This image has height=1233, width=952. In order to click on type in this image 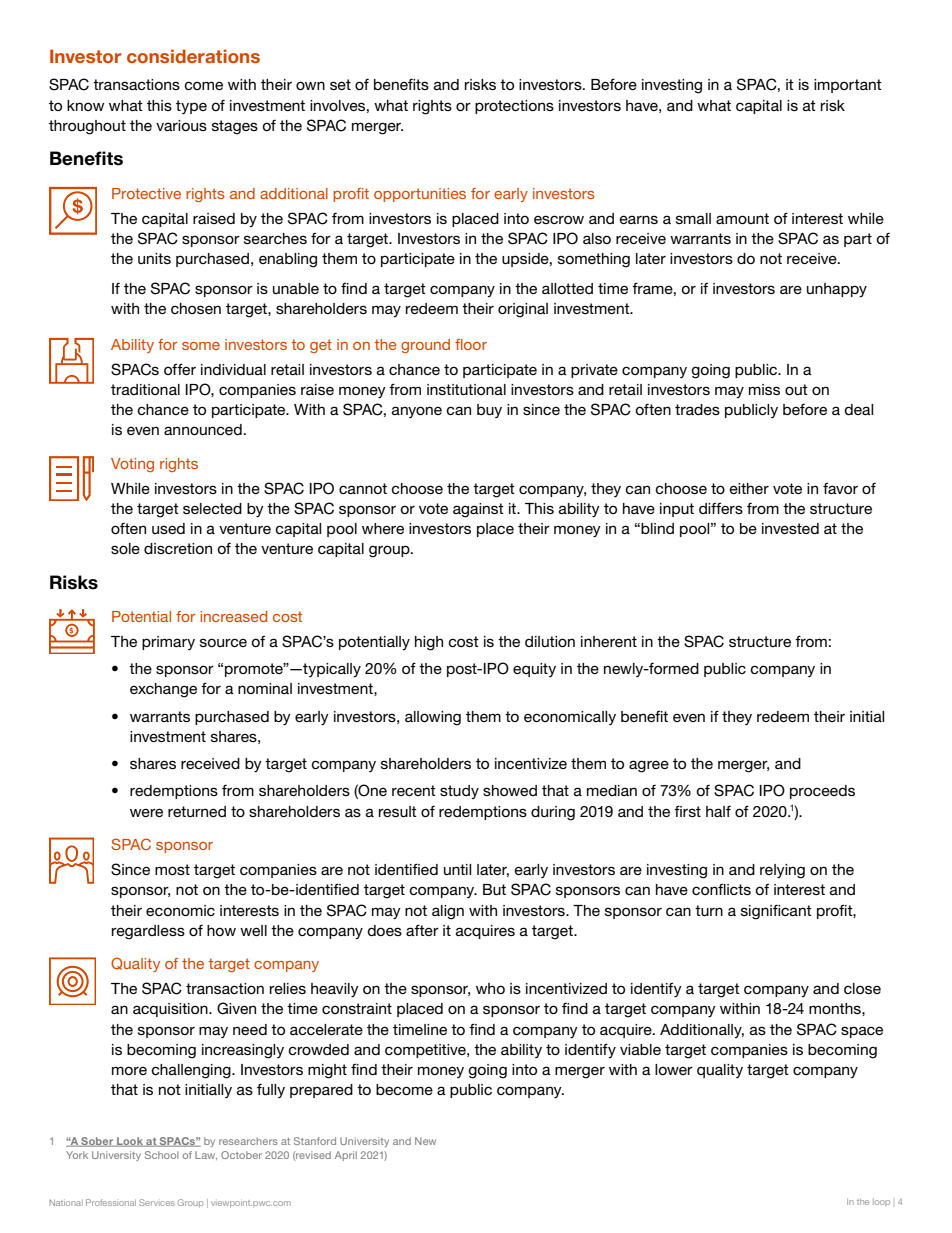, I will do `click(191, 107)`.
